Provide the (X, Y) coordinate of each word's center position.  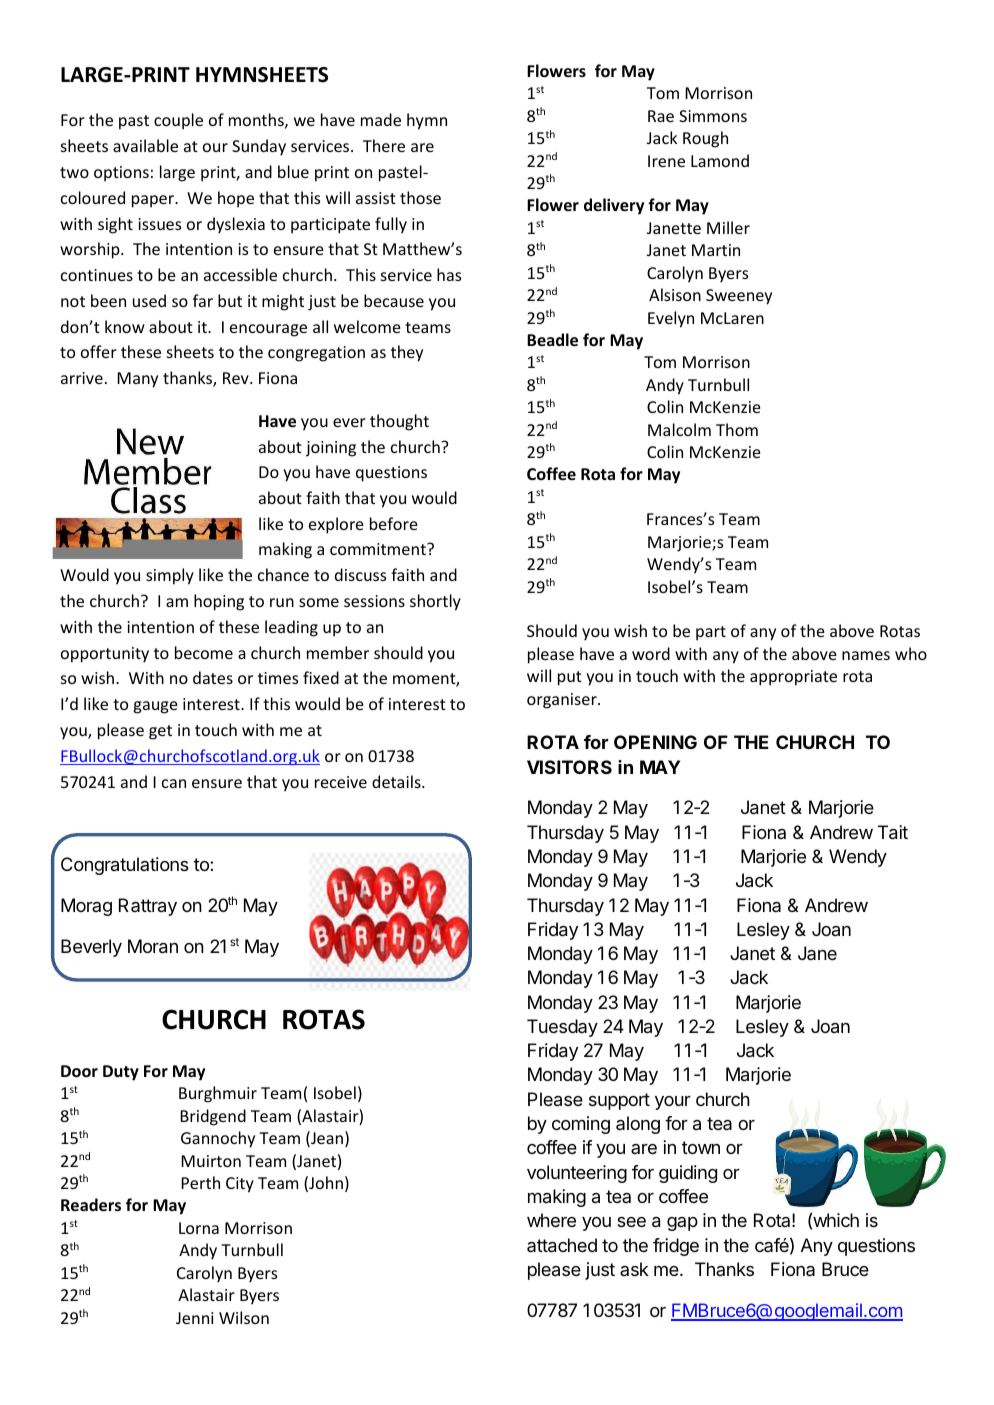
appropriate (793, 678)
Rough (705, 139)
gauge (156, 707)
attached (562, 1245)
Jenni (194, 1318)
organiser (563, 701)
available (145, 145)
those (420, 197)
